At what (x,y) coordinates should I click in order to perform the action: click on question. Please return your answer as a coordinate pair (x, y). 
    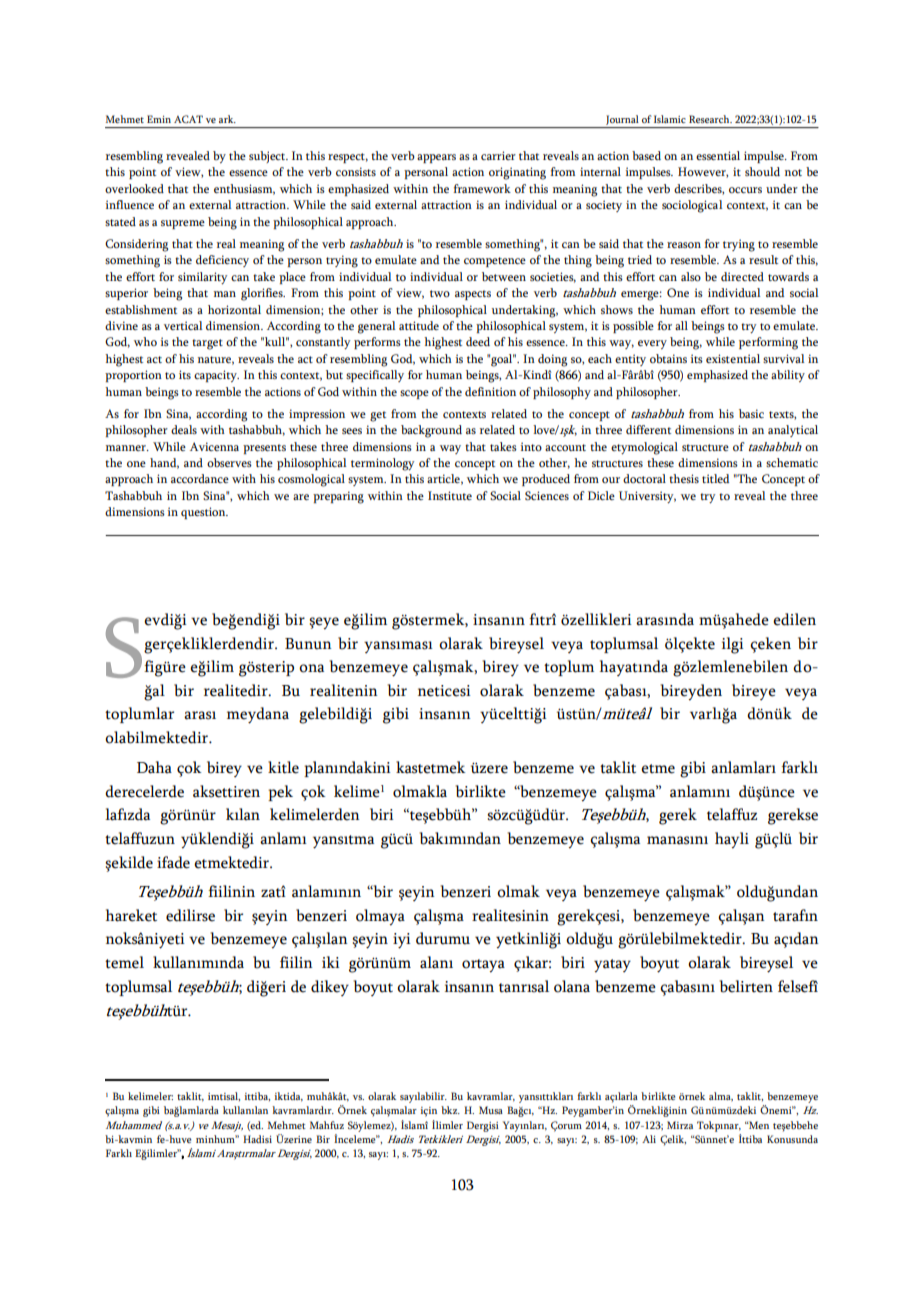
    Looking at the image, I should click on (204, 513).
